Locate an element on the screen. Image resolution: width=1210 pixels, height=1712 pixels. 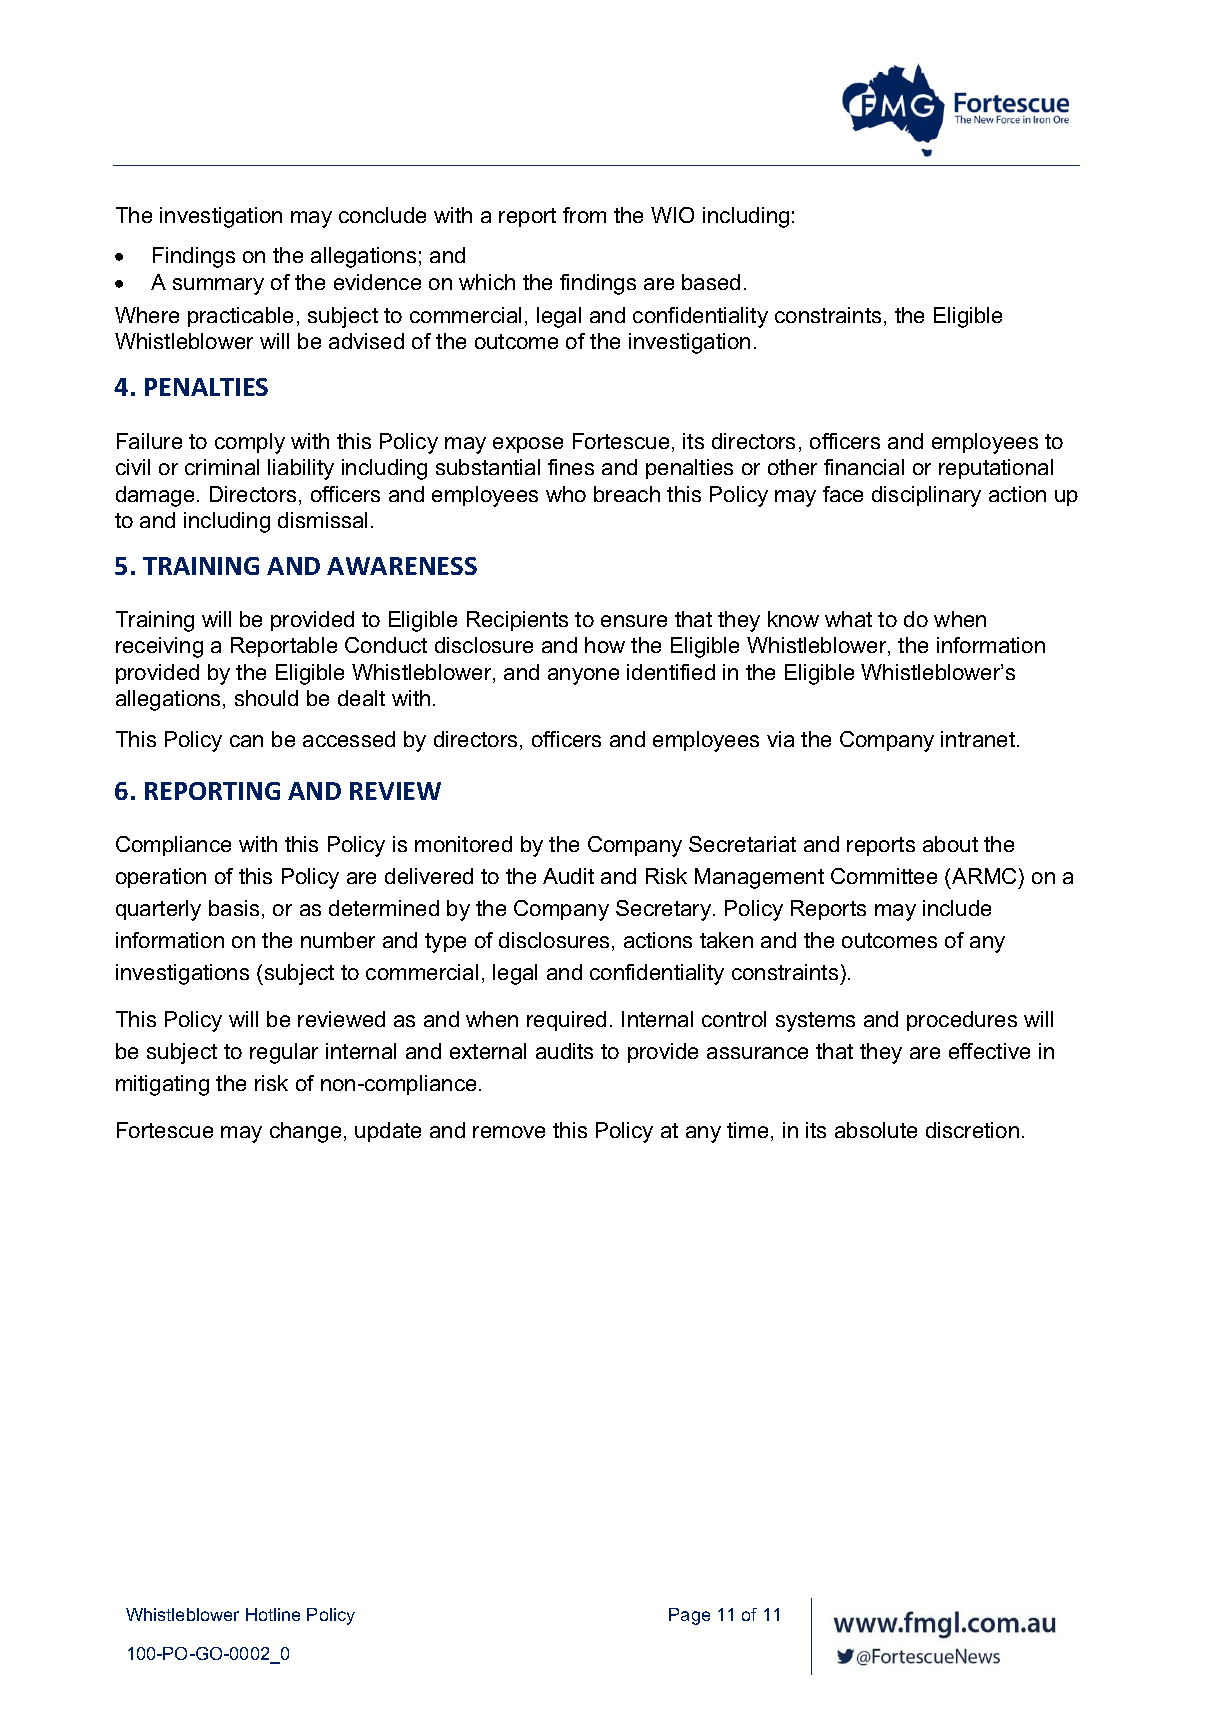
from is located at coordinates (584, 215).
